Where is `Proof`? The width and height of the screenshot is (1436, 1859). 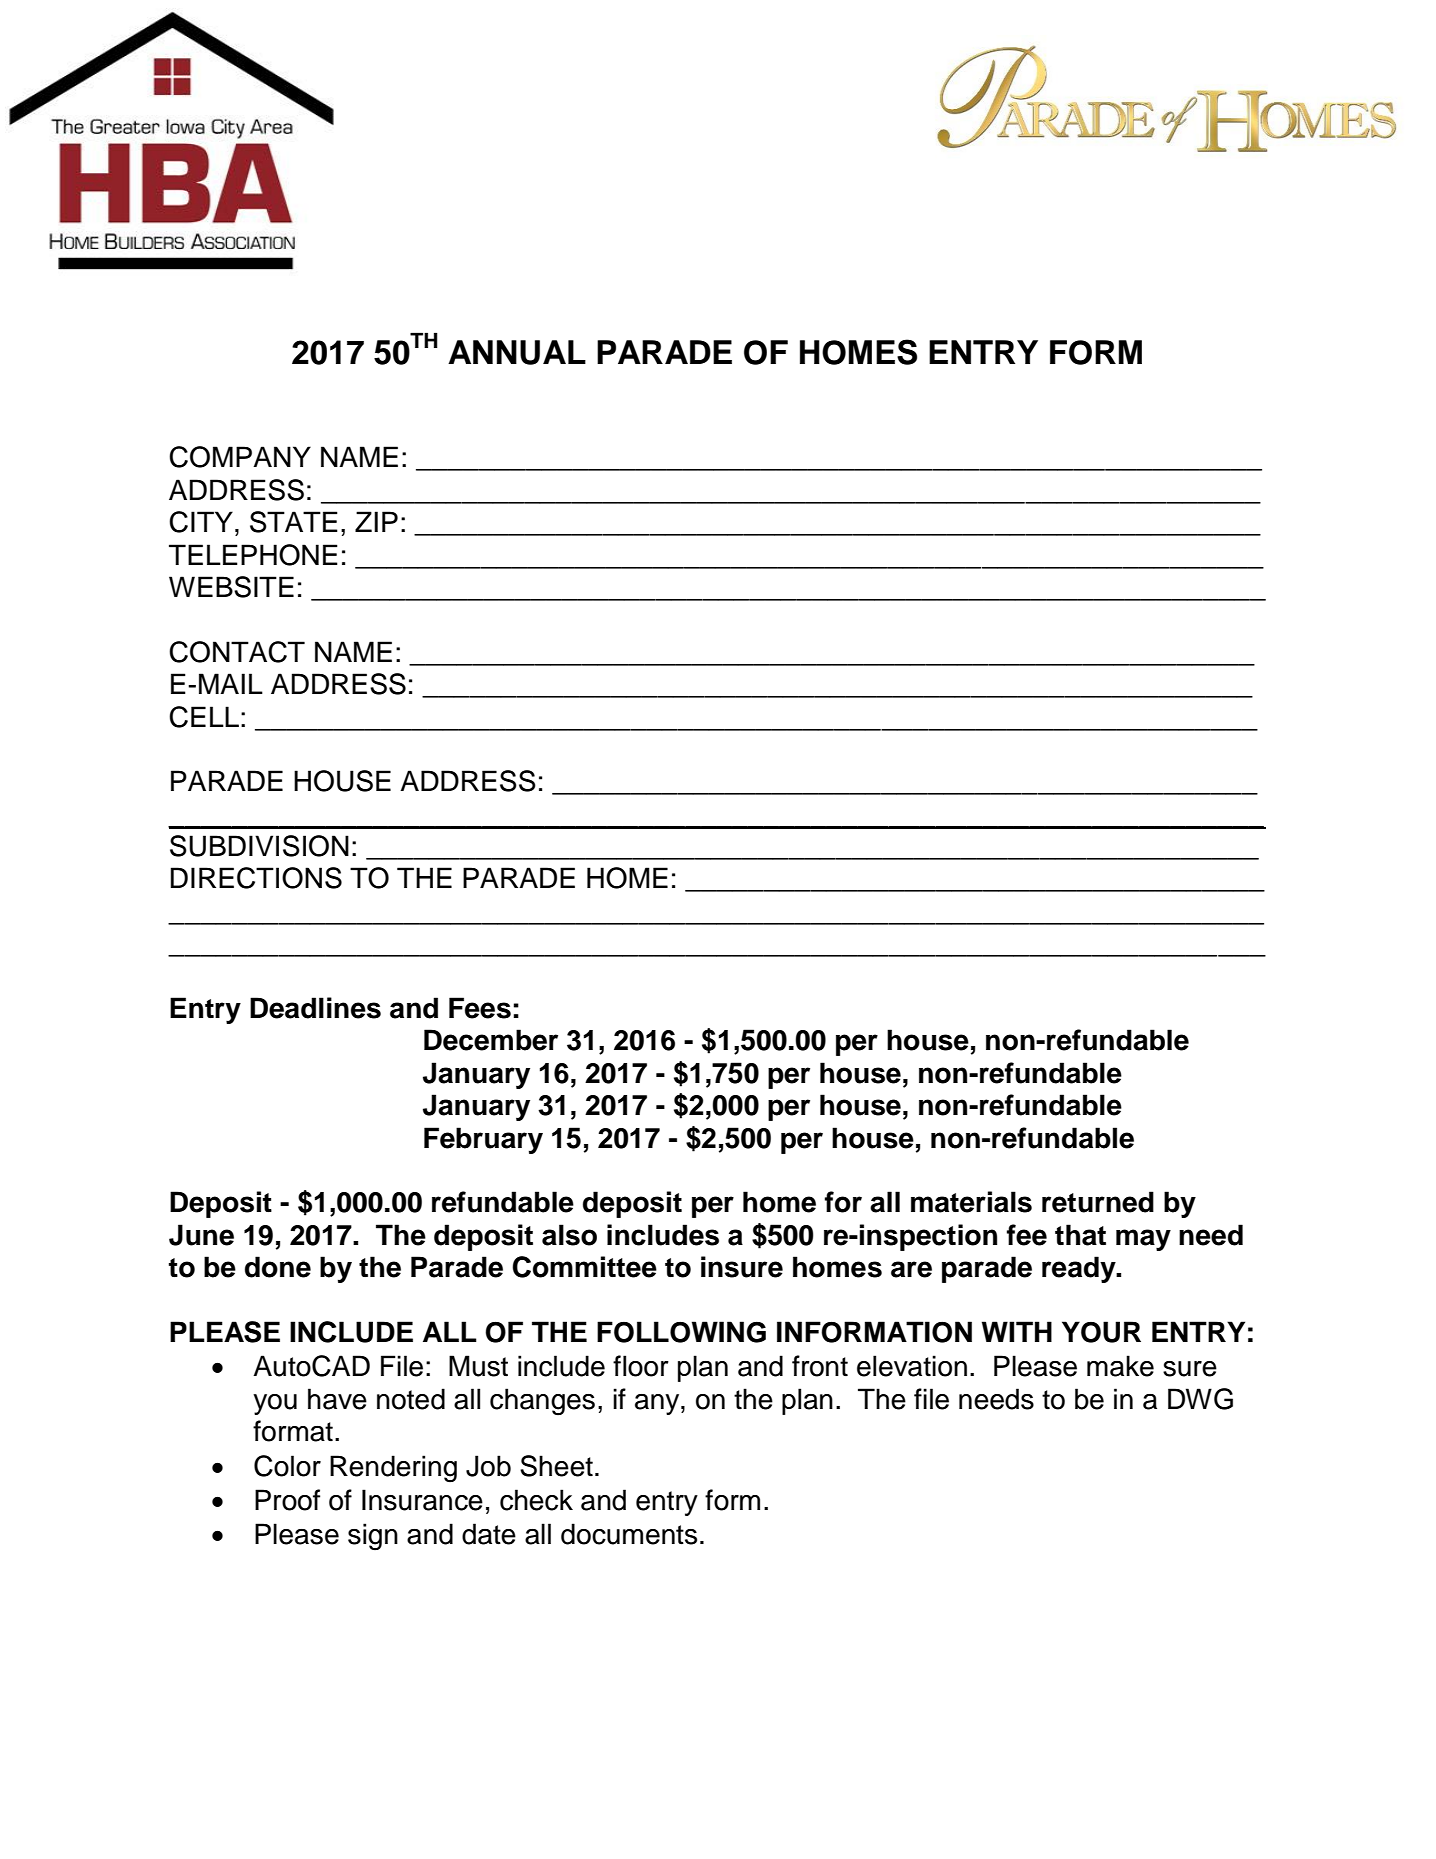
Proof is located at coordinates (287, 1500).
